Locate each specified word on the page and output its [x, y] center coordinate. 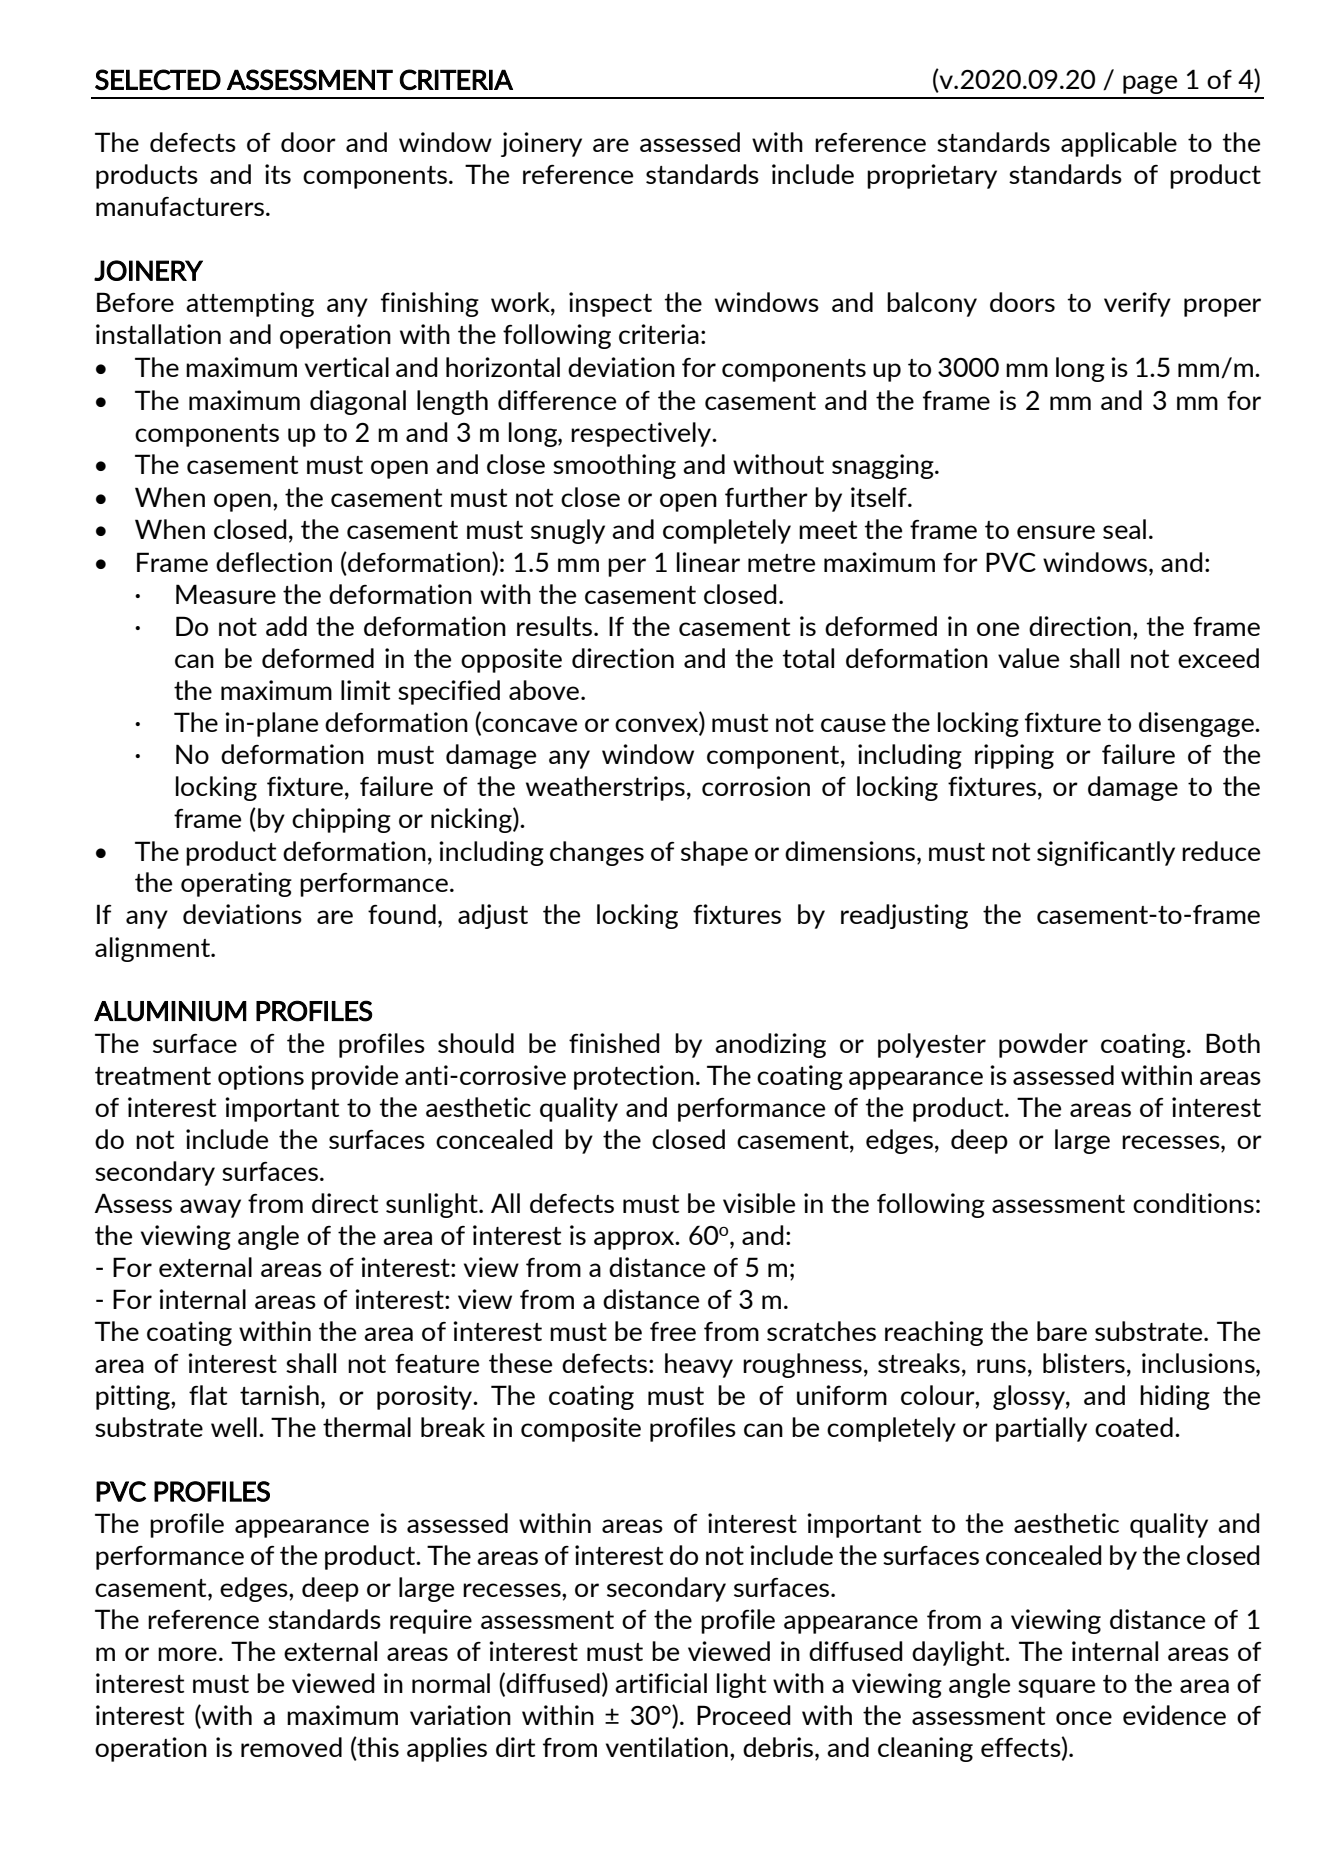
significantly [1106, 853]
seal [1124, 529]
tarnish [279, 1395]
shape [714, 853]
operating [236, 884]
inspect [610, 304]
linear [708, 562]
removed [291, 1747]
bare [1062, 1331]
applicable [1119, 144]
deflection [274, 562]
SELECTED [158, 79]
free [673, 1331]
